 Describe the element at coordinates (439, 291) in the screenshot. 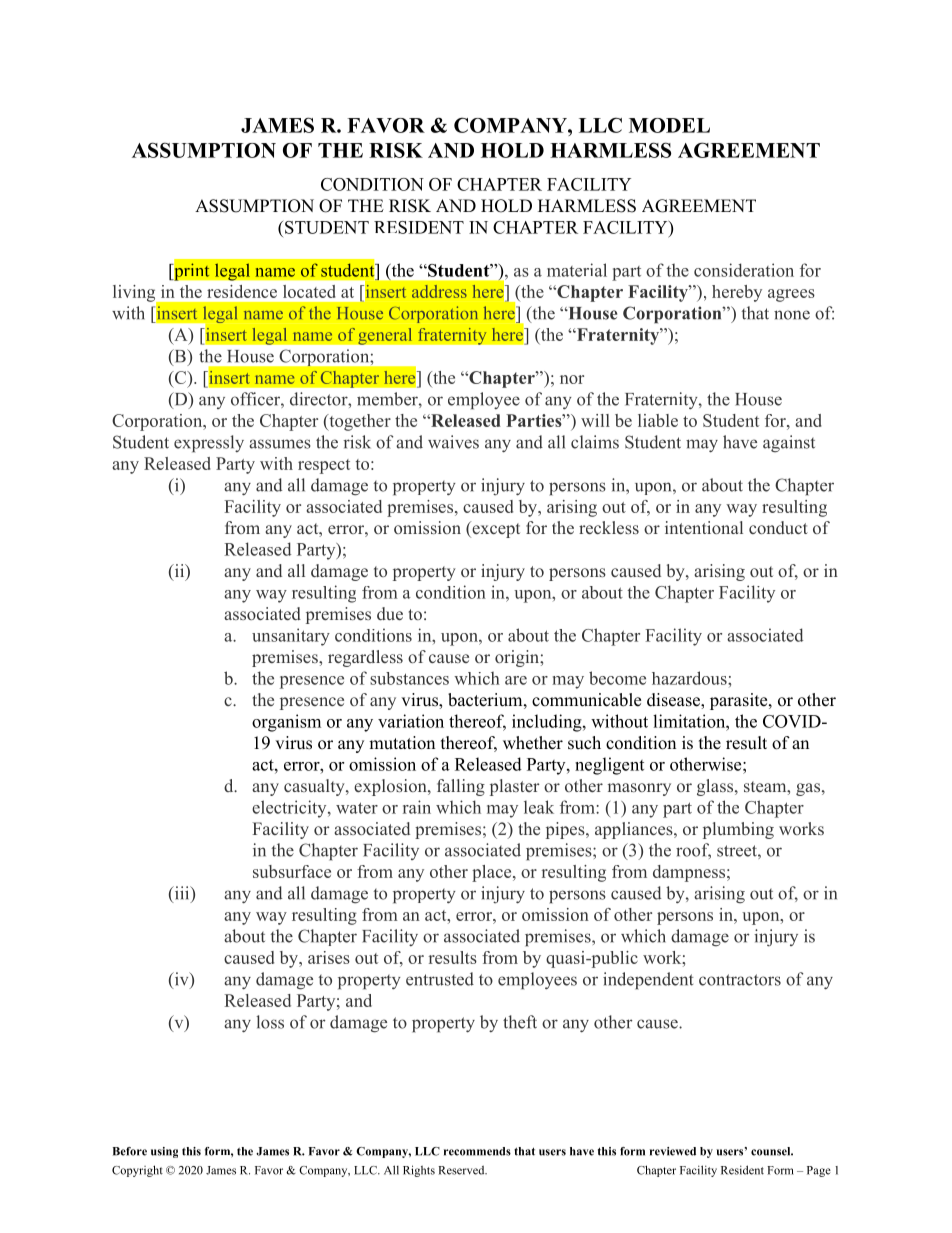

I see `address` at that location.
